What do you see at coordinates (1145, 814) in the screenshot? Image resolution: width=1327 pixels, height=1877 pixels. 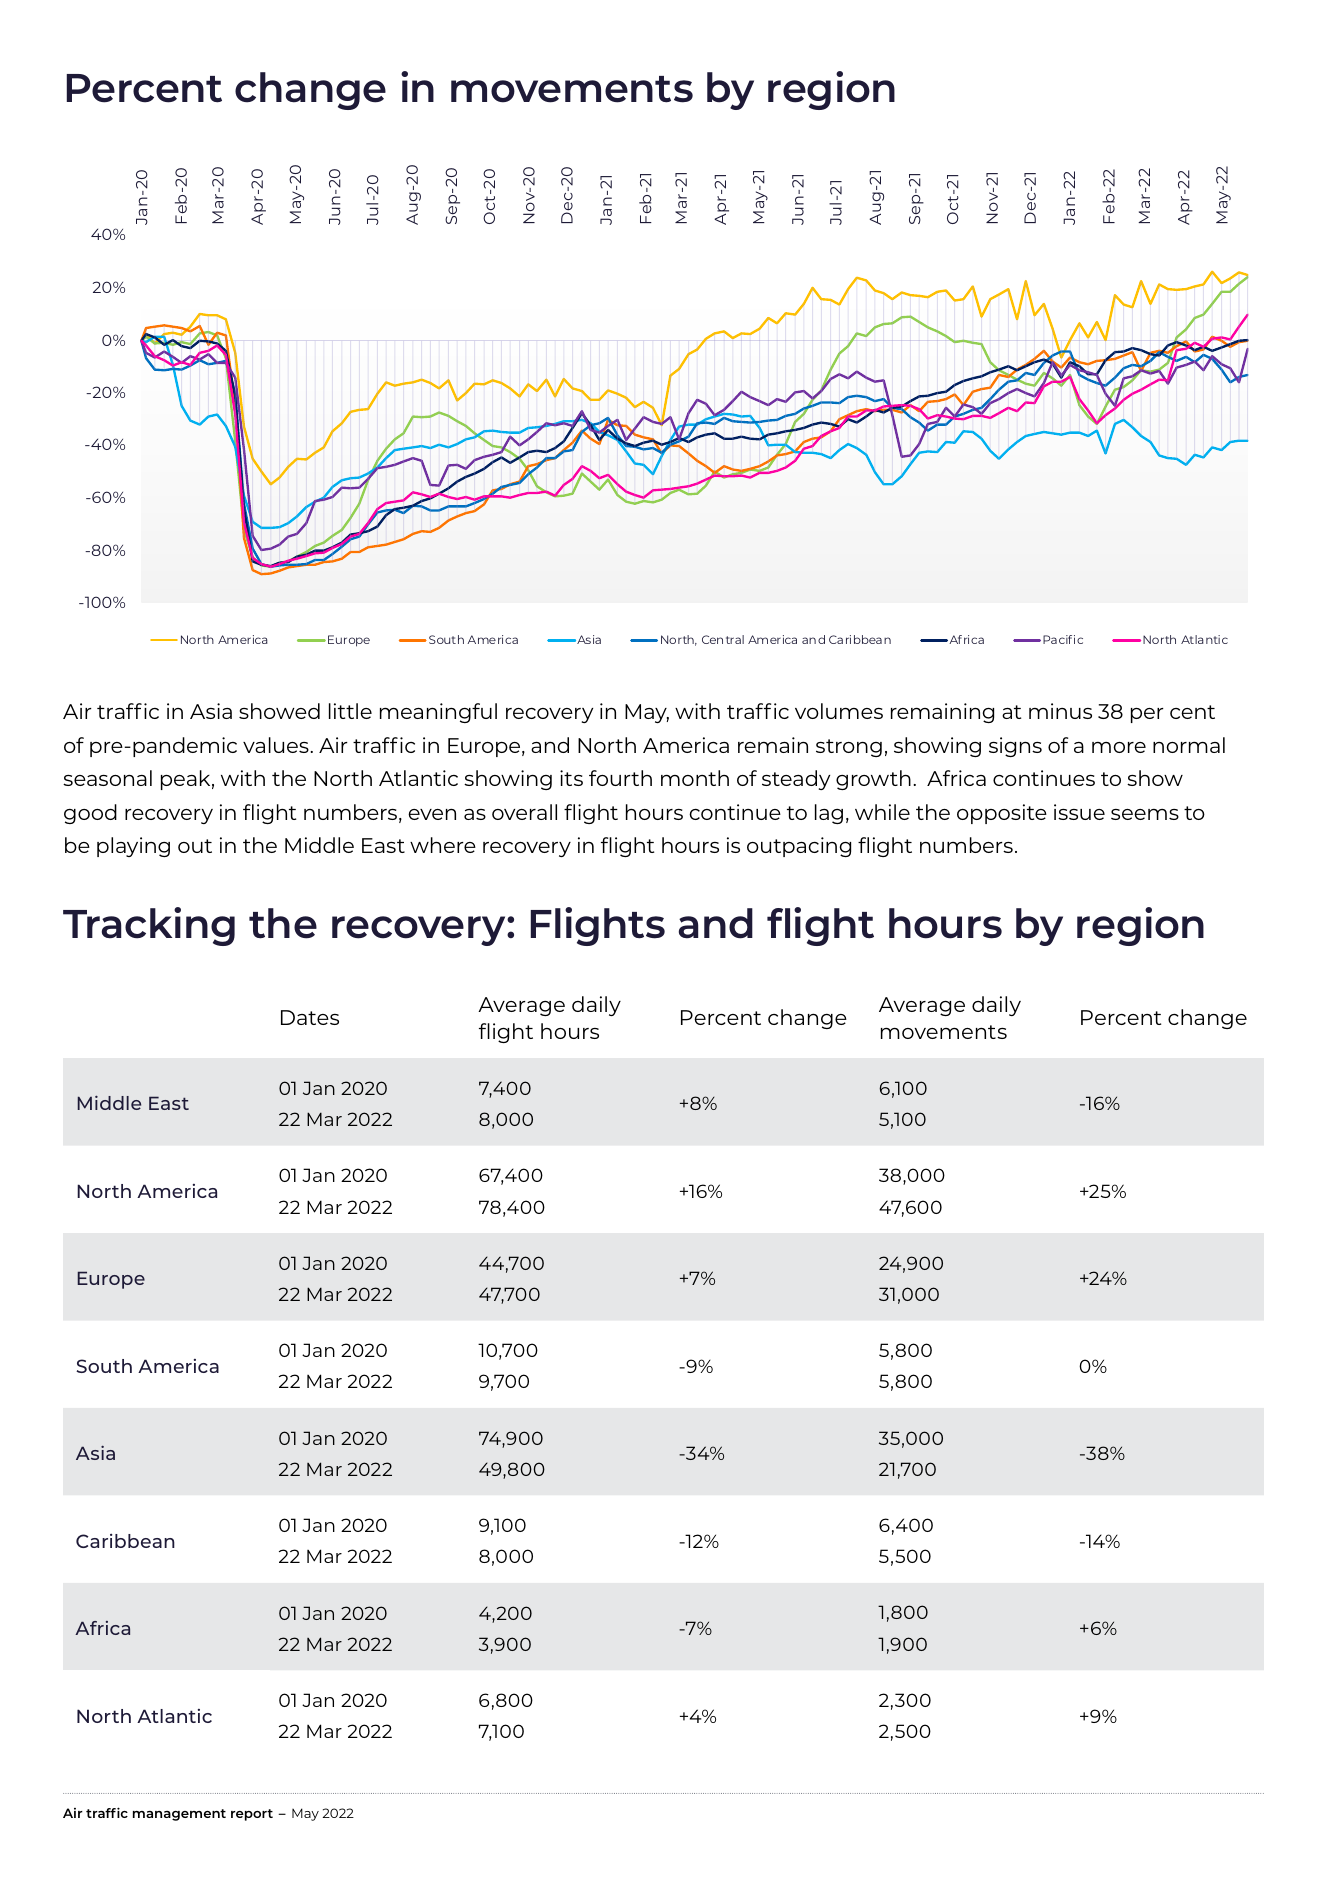 I see `seems` at bounding box center [1145, 814].
